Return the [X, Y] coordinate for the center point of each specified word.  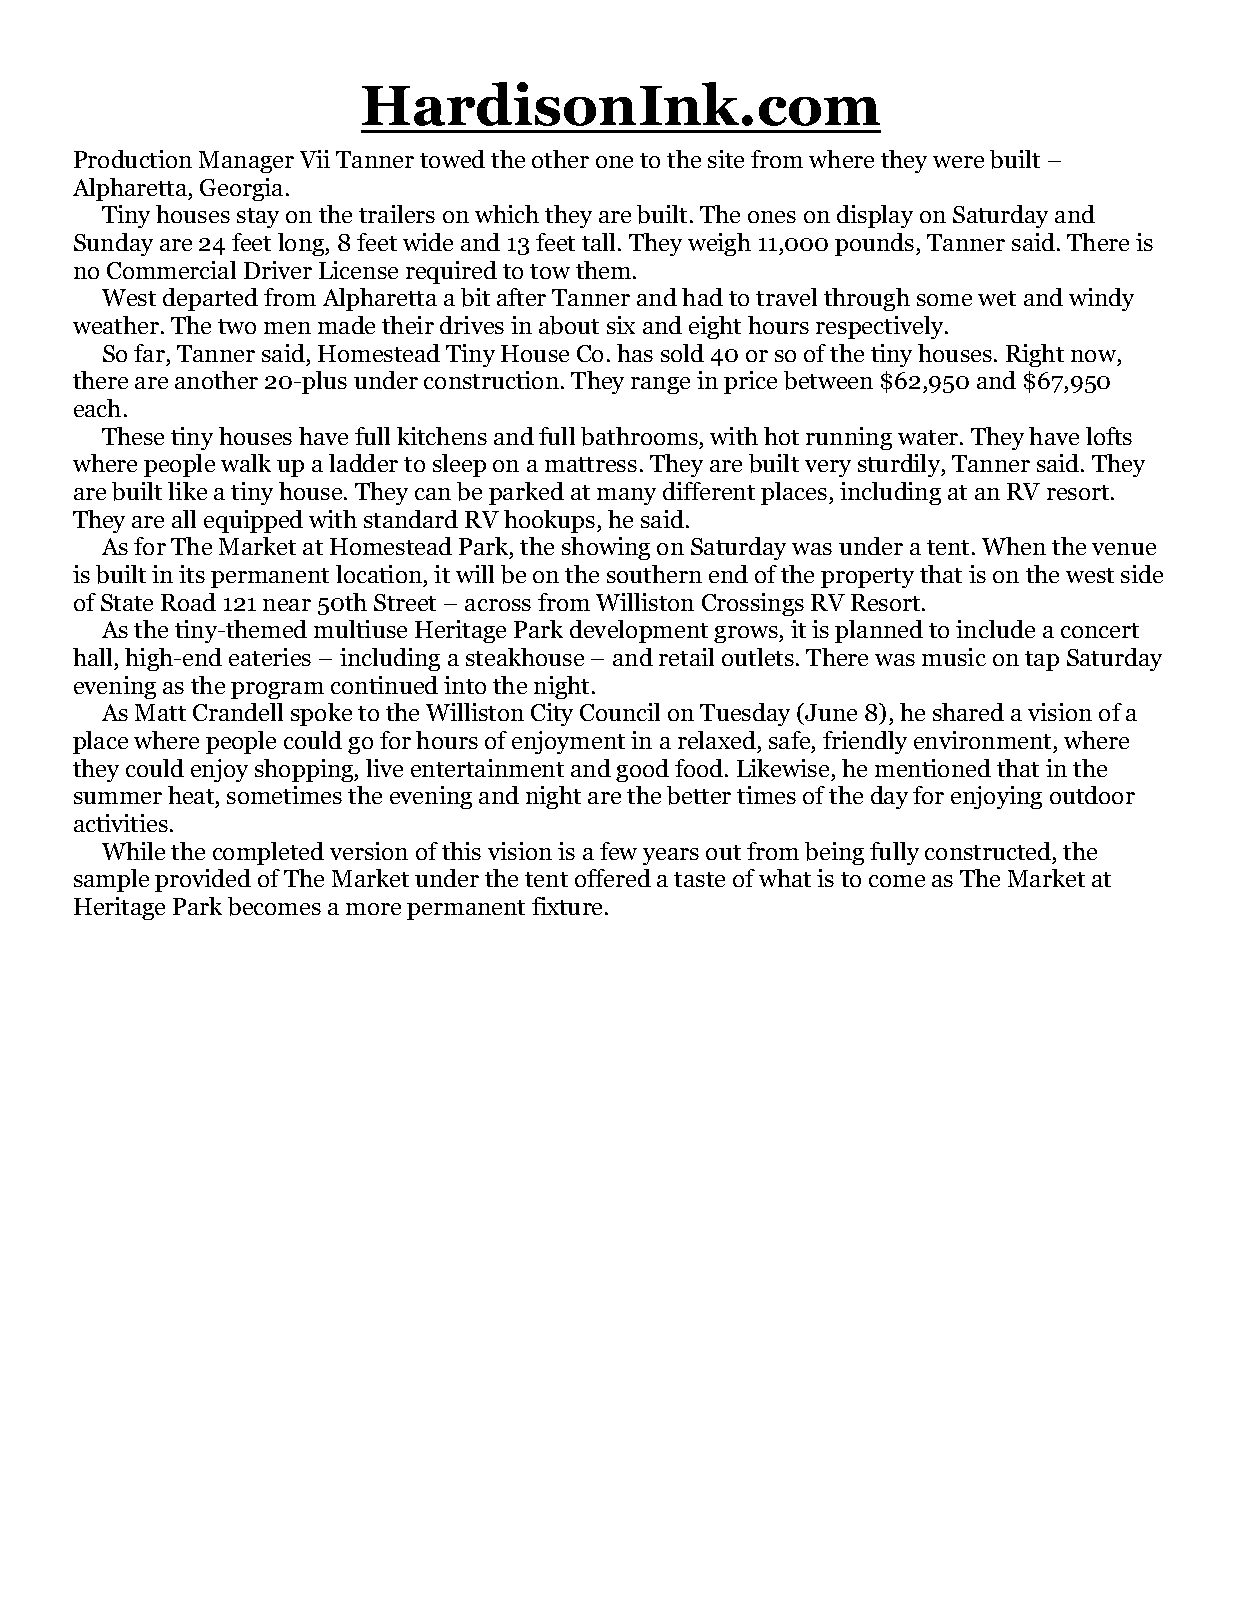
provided [203, 880]
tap [1042, 661]
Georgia [241, 189]
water [929, 437]
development [639, 631]
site [726, 159]
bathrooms [639, 436]
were [958, 162]
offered [613, 878]
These [133, 436]
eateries [270, 657]
